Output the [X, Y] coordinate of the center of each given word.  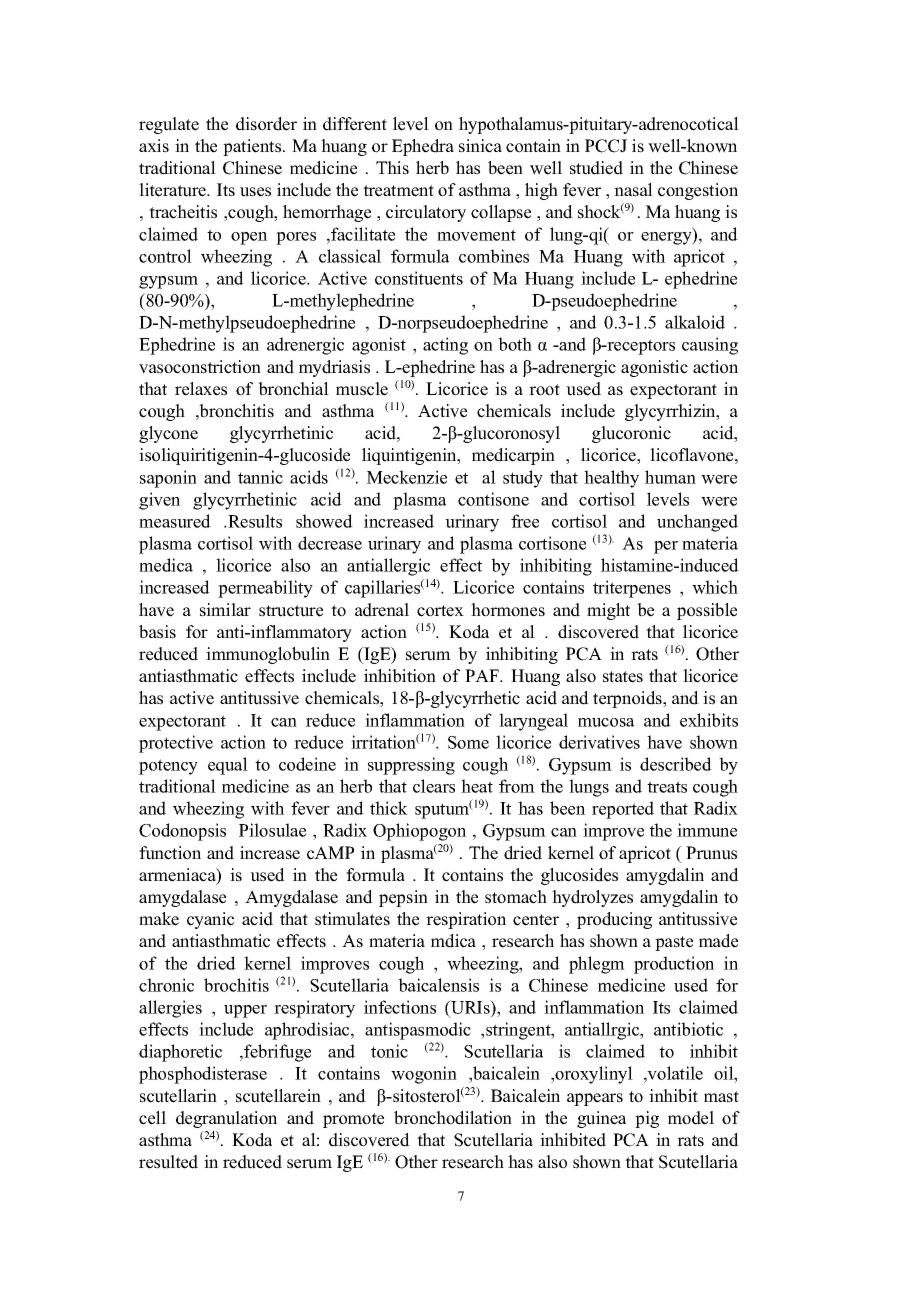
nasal [633, 190]
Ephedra [423, 147]
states [623, 677]
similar [225, 610]
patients [253, 147]
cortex [440, 611]
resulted [168, 1162]
